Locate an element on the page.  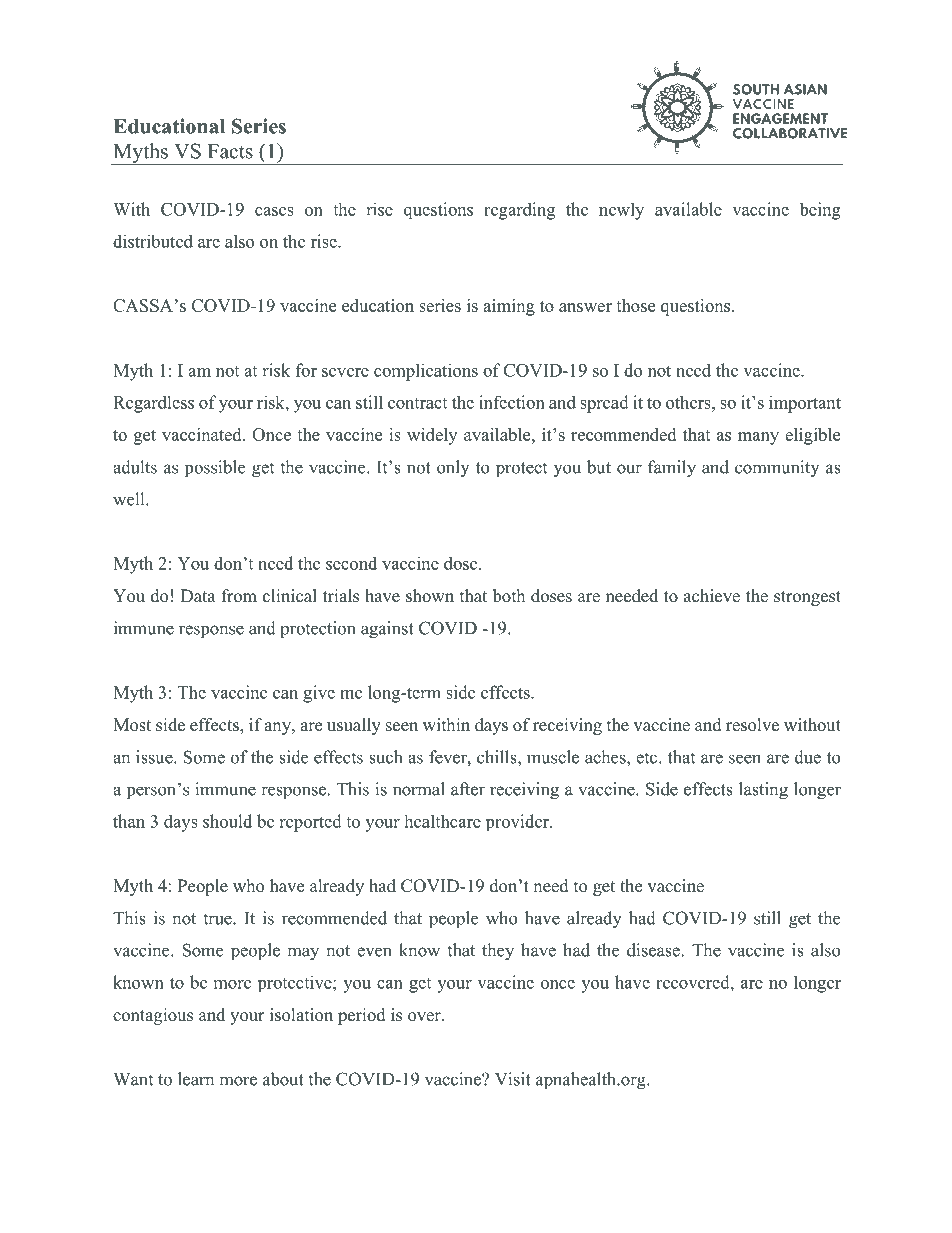
learn is located at coordinates (196, 1079).
